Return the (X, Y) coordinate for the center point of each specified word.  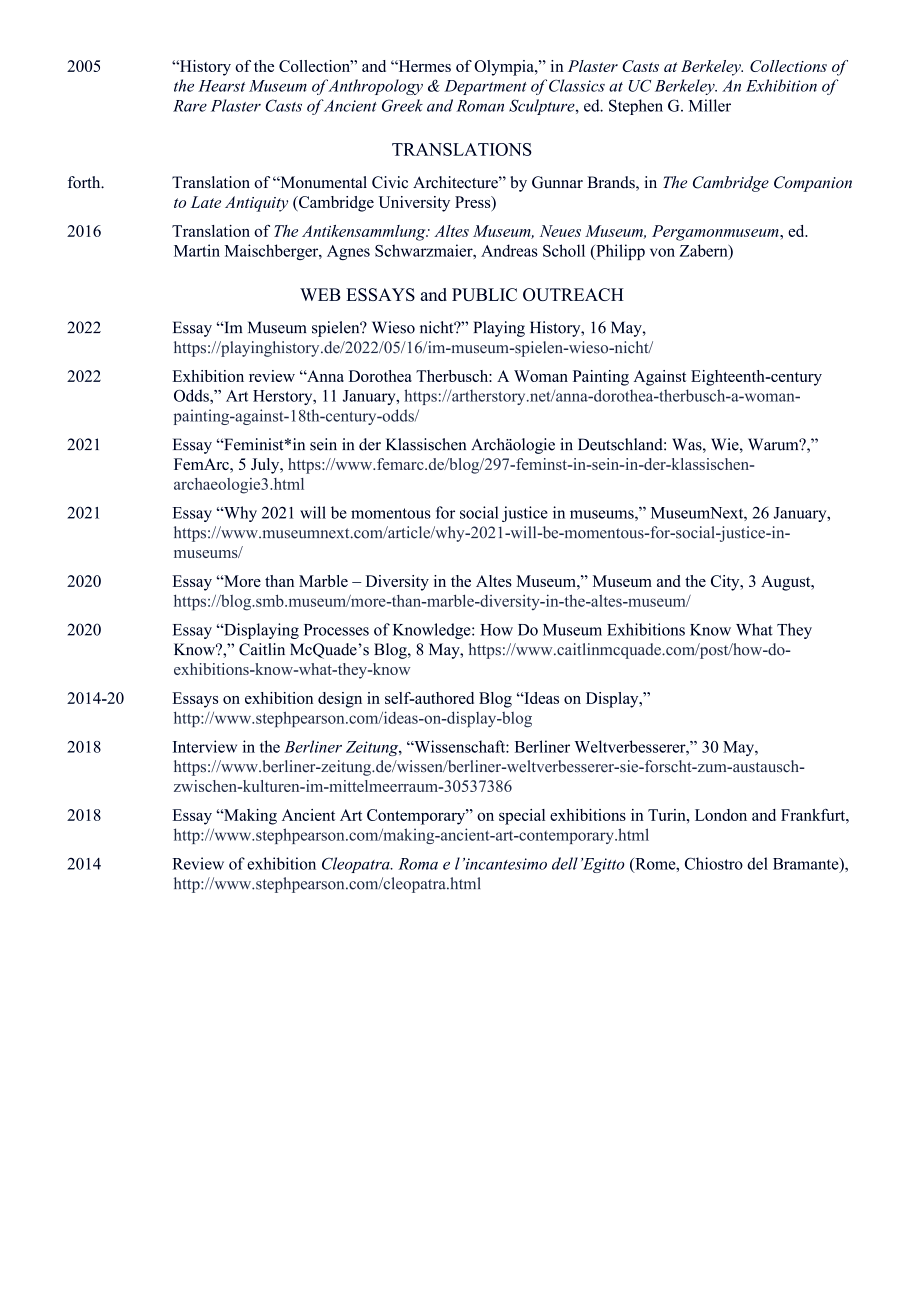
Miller (710, 105)
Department (485, 87)
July (266, 466)
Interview (205, 746)
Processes (336, 630)
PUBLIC (484, 294)
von (662, 252)
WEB (320, 294)
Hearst (221, 86)
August (787, 583)
